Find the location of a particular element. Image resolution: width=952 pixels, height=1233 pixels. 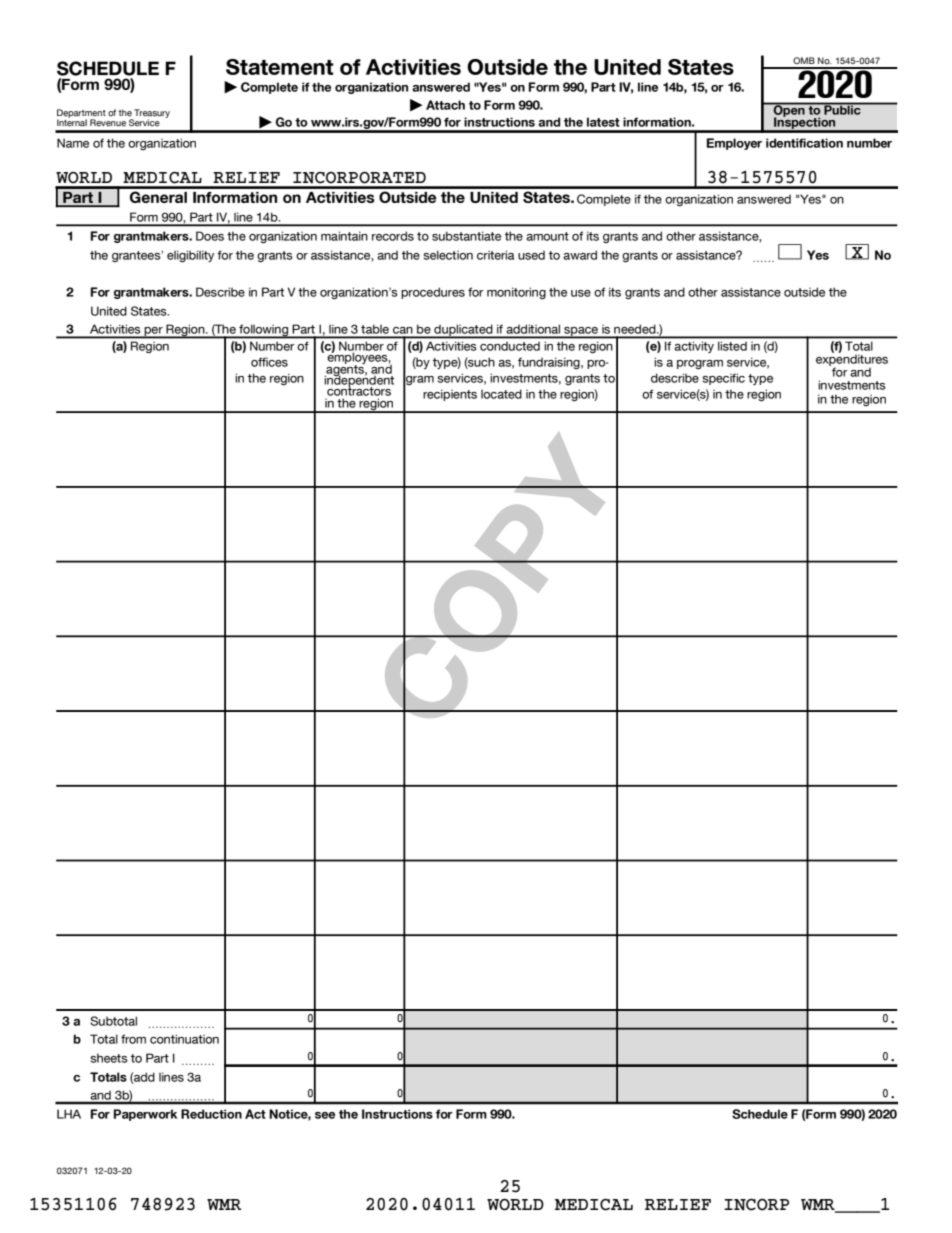

continuation is located at coordinates (184, 1039).
